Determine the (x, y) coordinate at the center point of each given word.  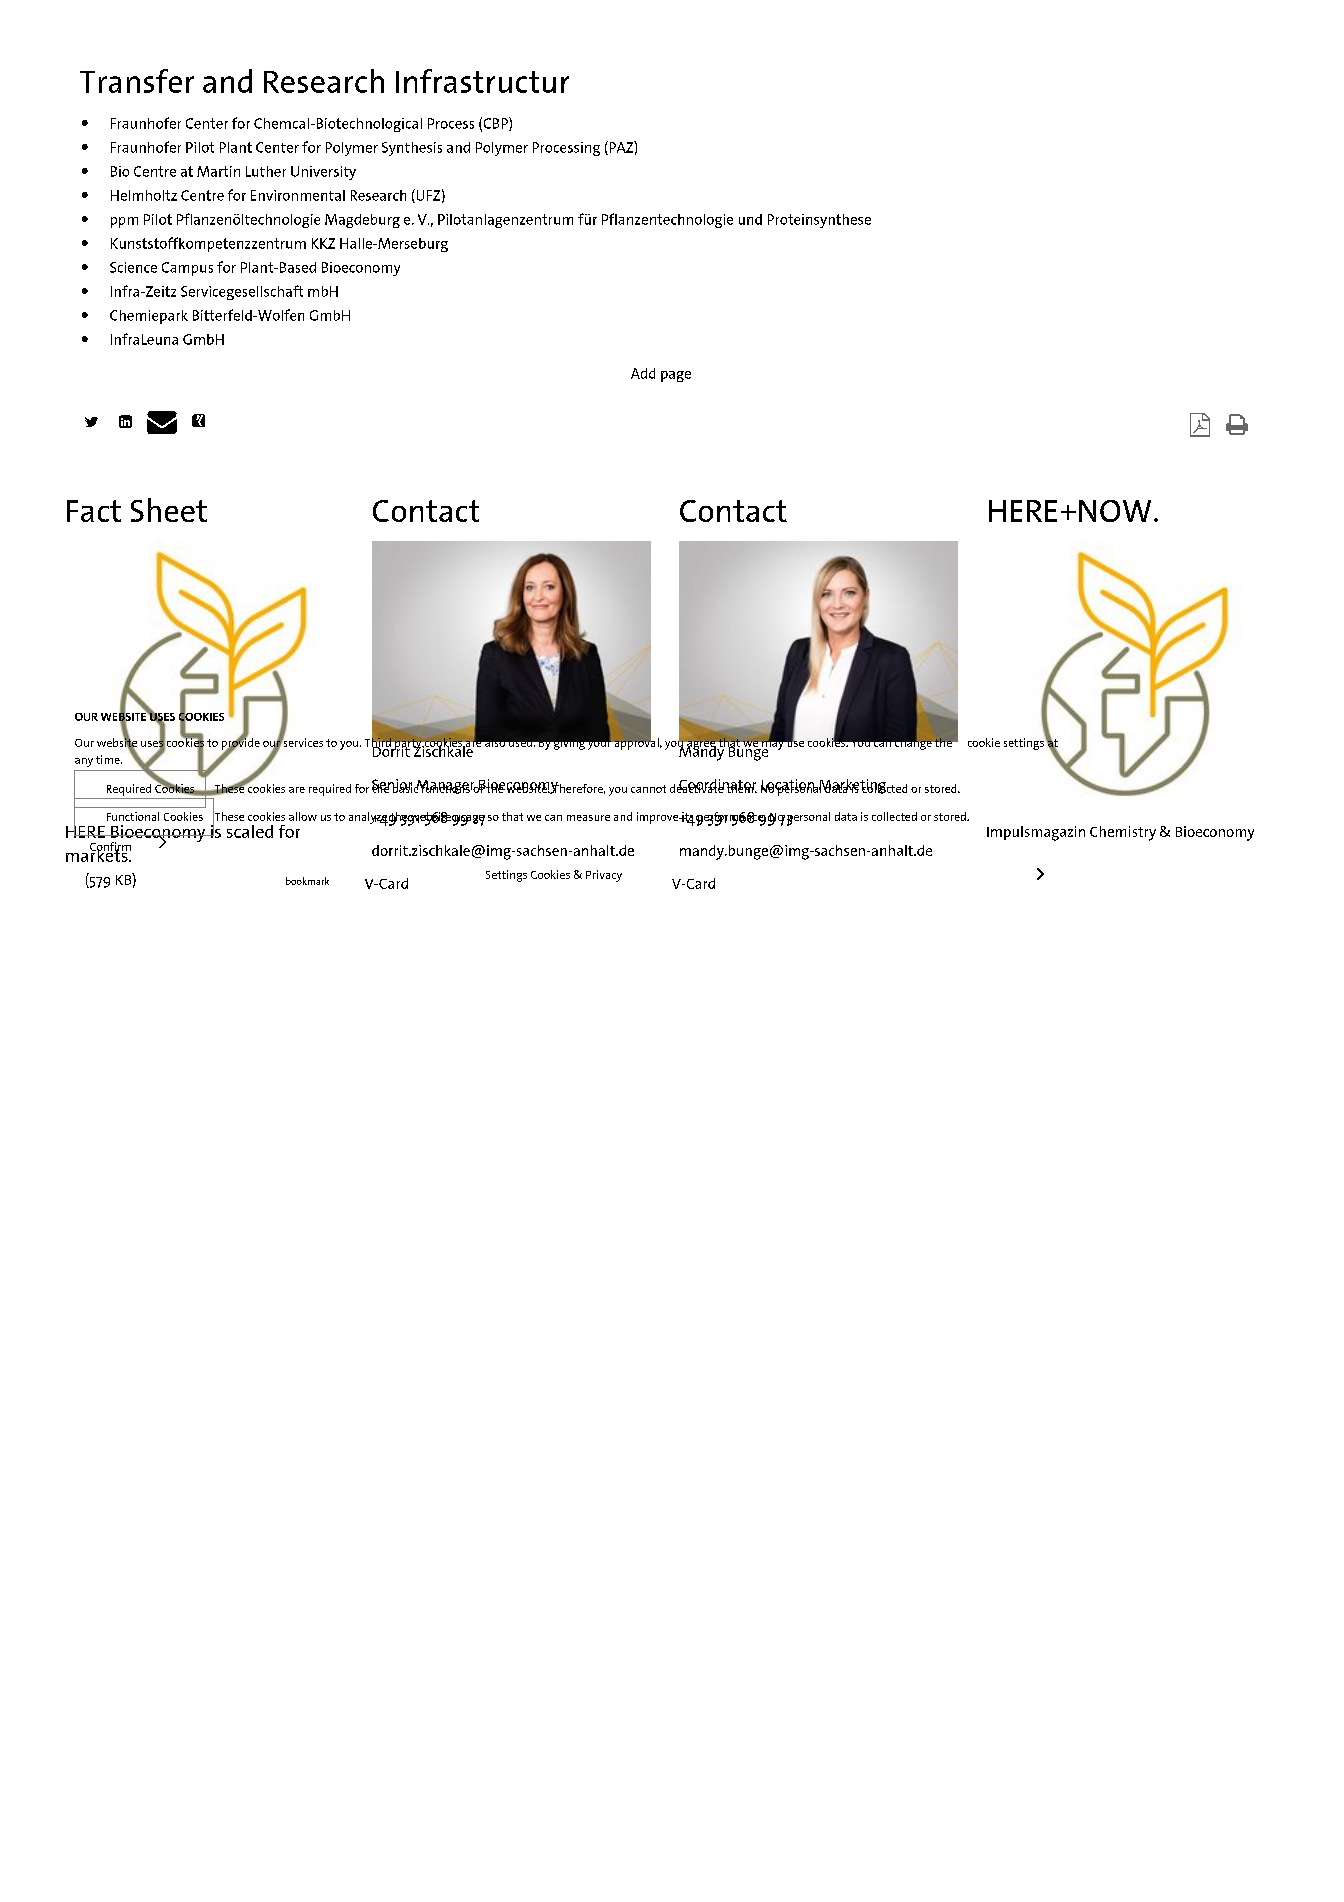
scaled (250, 831)
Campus (187, 269)
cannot (648, 789)
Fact (94, 511)
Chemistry (1123, 833)
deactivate (698, 787)
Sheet (169, 510)
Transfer (137, 81)
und (750, 219)
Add (643, 373)
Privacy (604, 876)
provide (241, 743)
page (676, 376)
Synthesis (412, 149)
